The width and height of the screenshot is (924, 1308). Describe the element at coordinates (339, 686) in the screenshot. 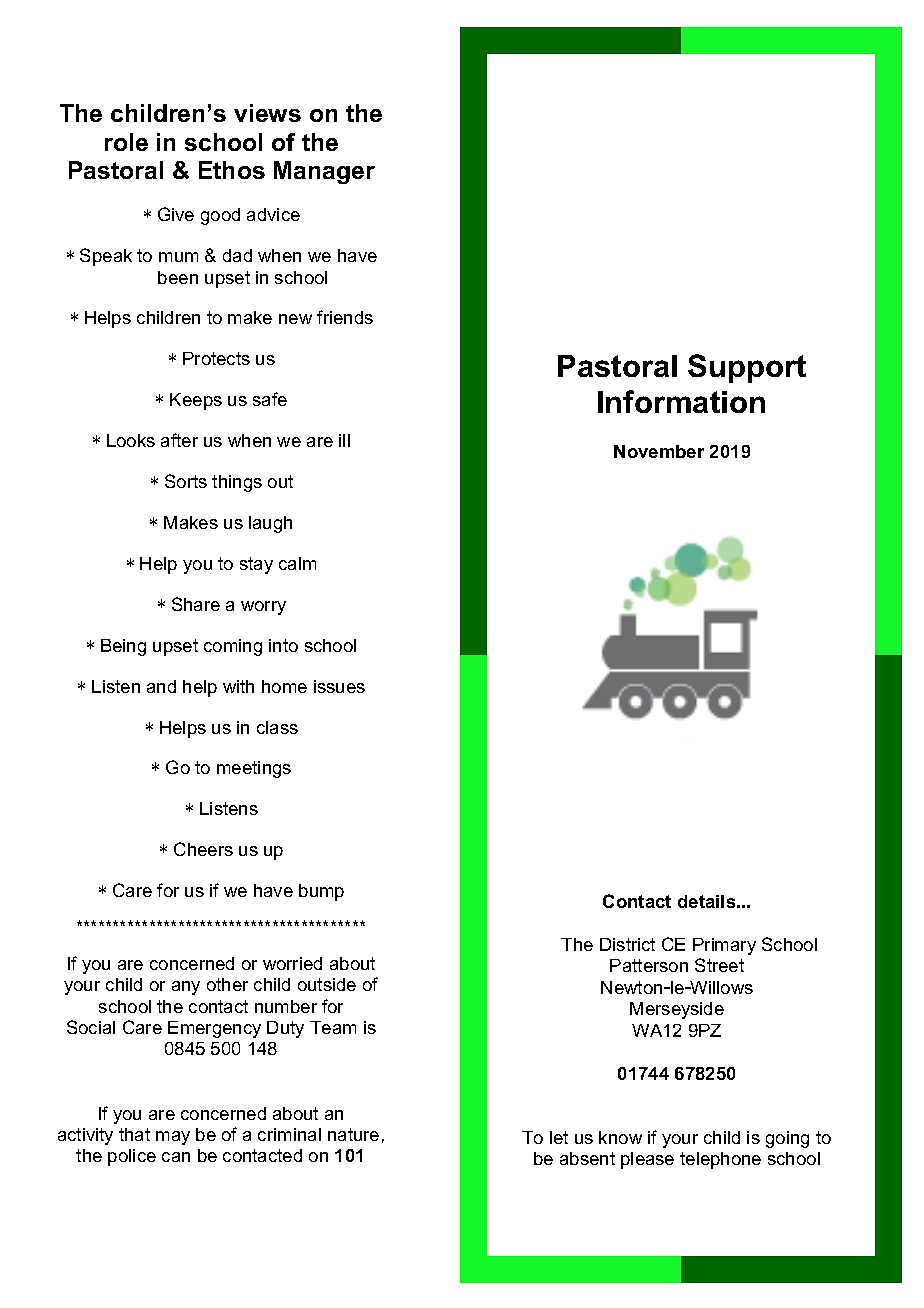

I see `issues` at that location.
